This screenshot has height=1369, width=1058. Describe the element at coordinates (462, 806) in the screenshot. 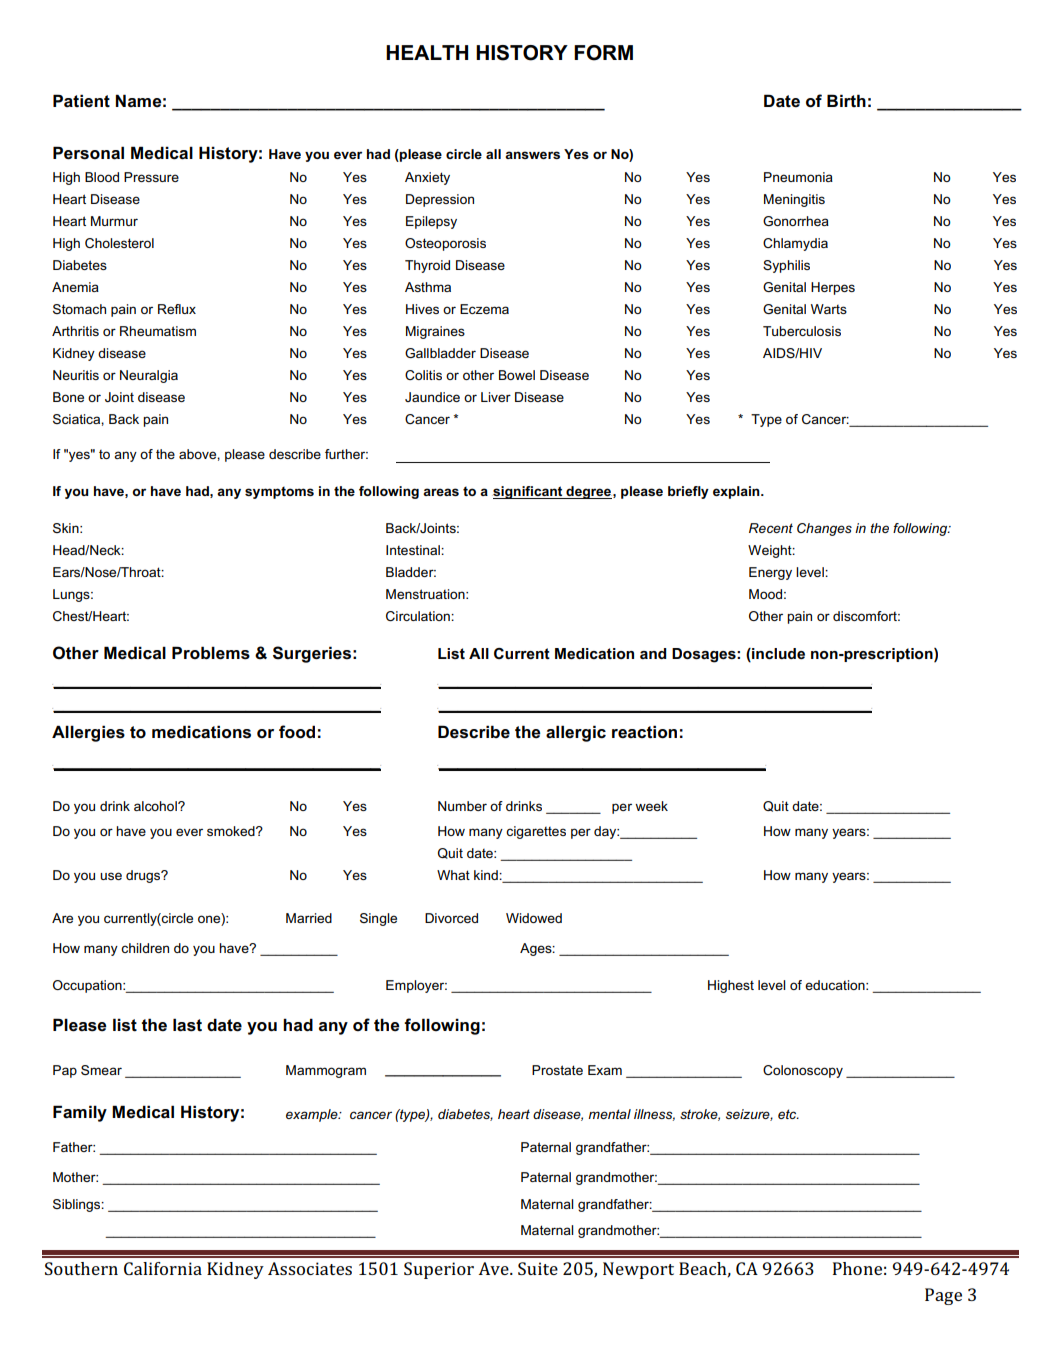

I see `Number` at that location.
